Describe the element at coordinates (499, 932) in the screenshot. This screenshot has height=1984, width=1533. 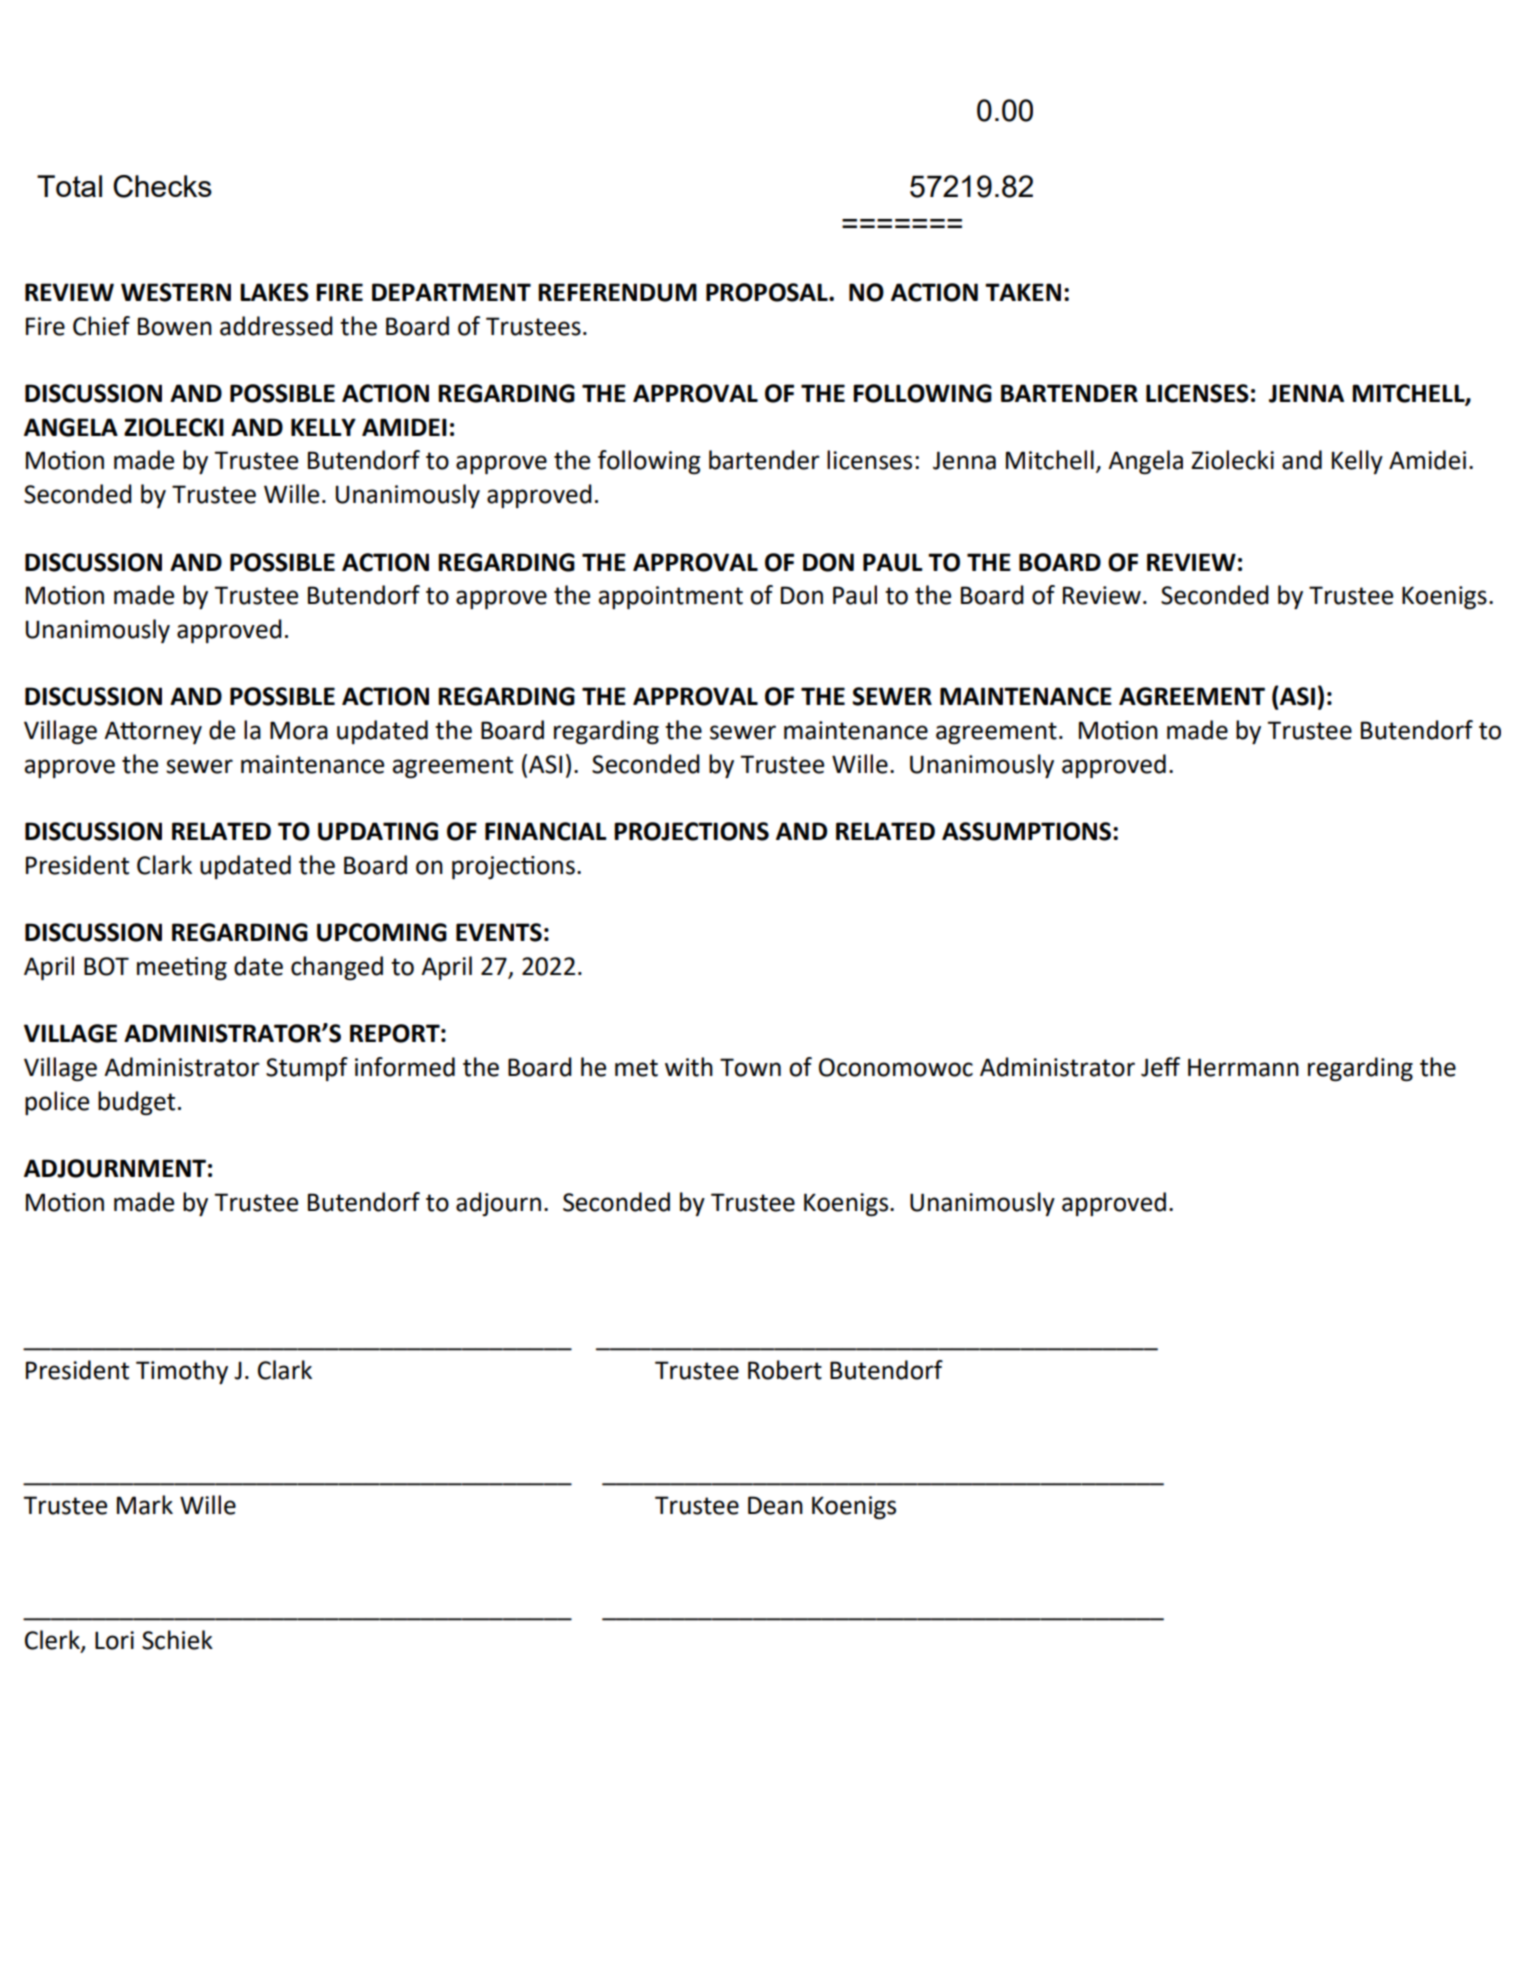
I see `EVENTS` at that location.
